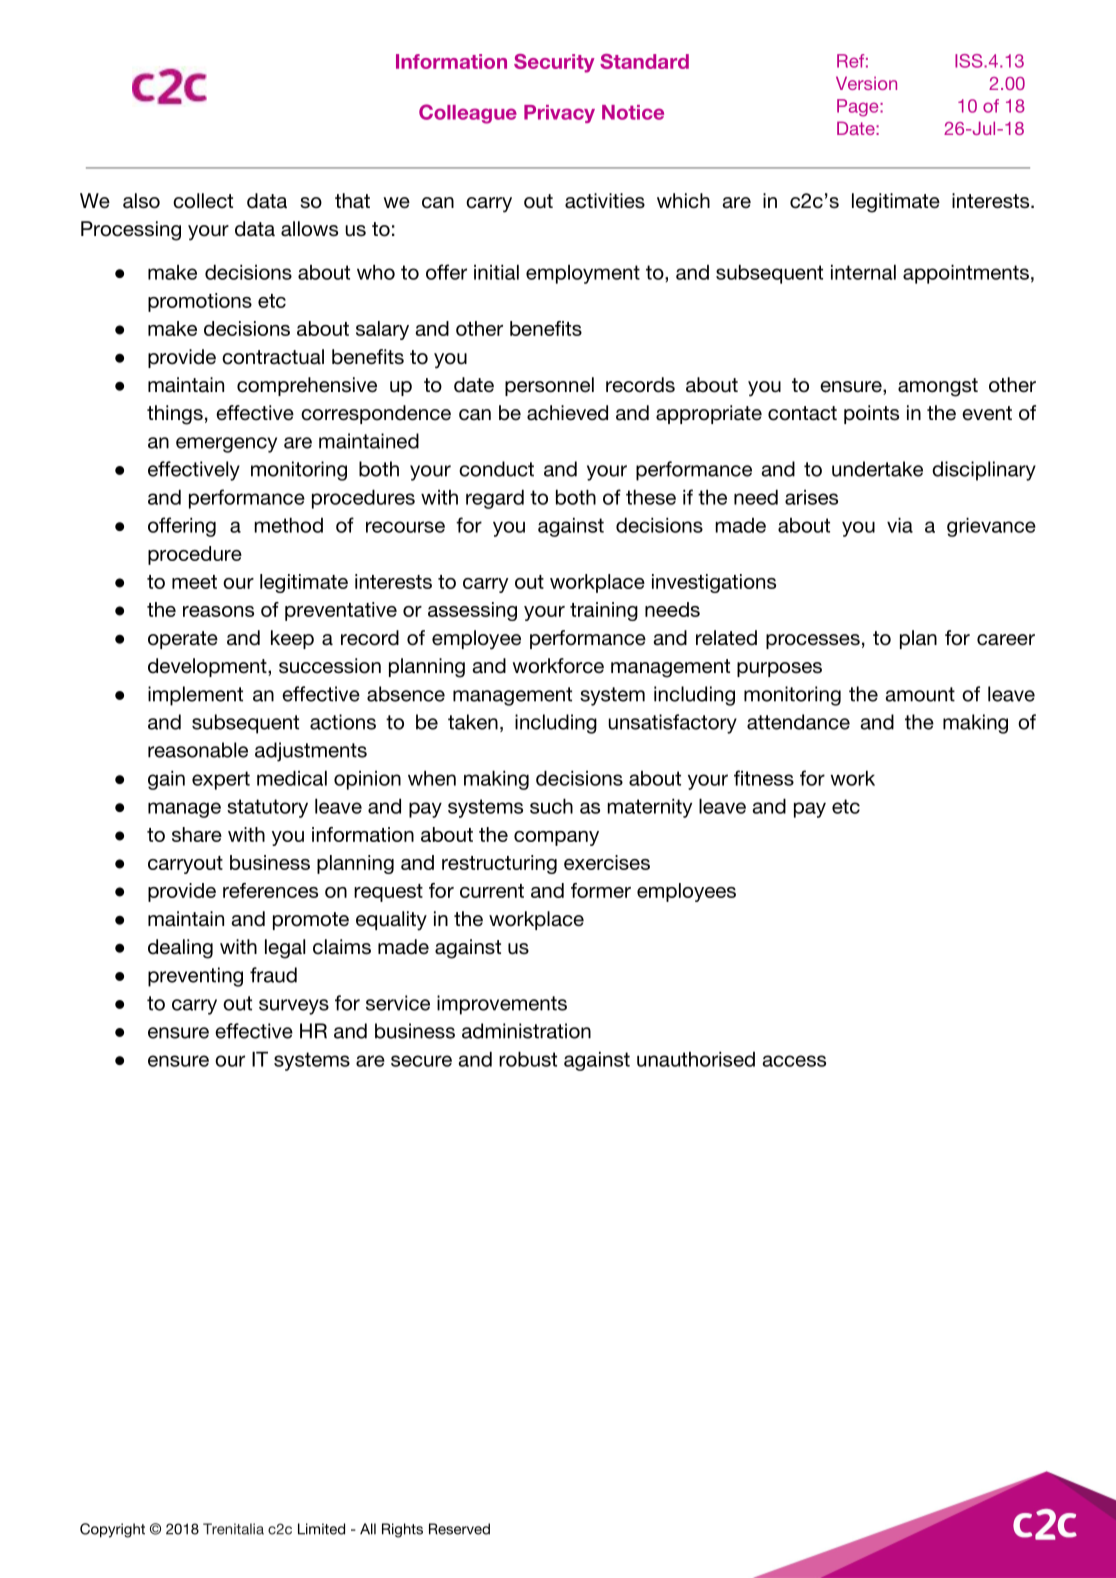 The width and height of the document is (1116, 1578). What do you see at coordinates (203, 201) in the document?
I see `collect` at bounding box center [203, 201].
